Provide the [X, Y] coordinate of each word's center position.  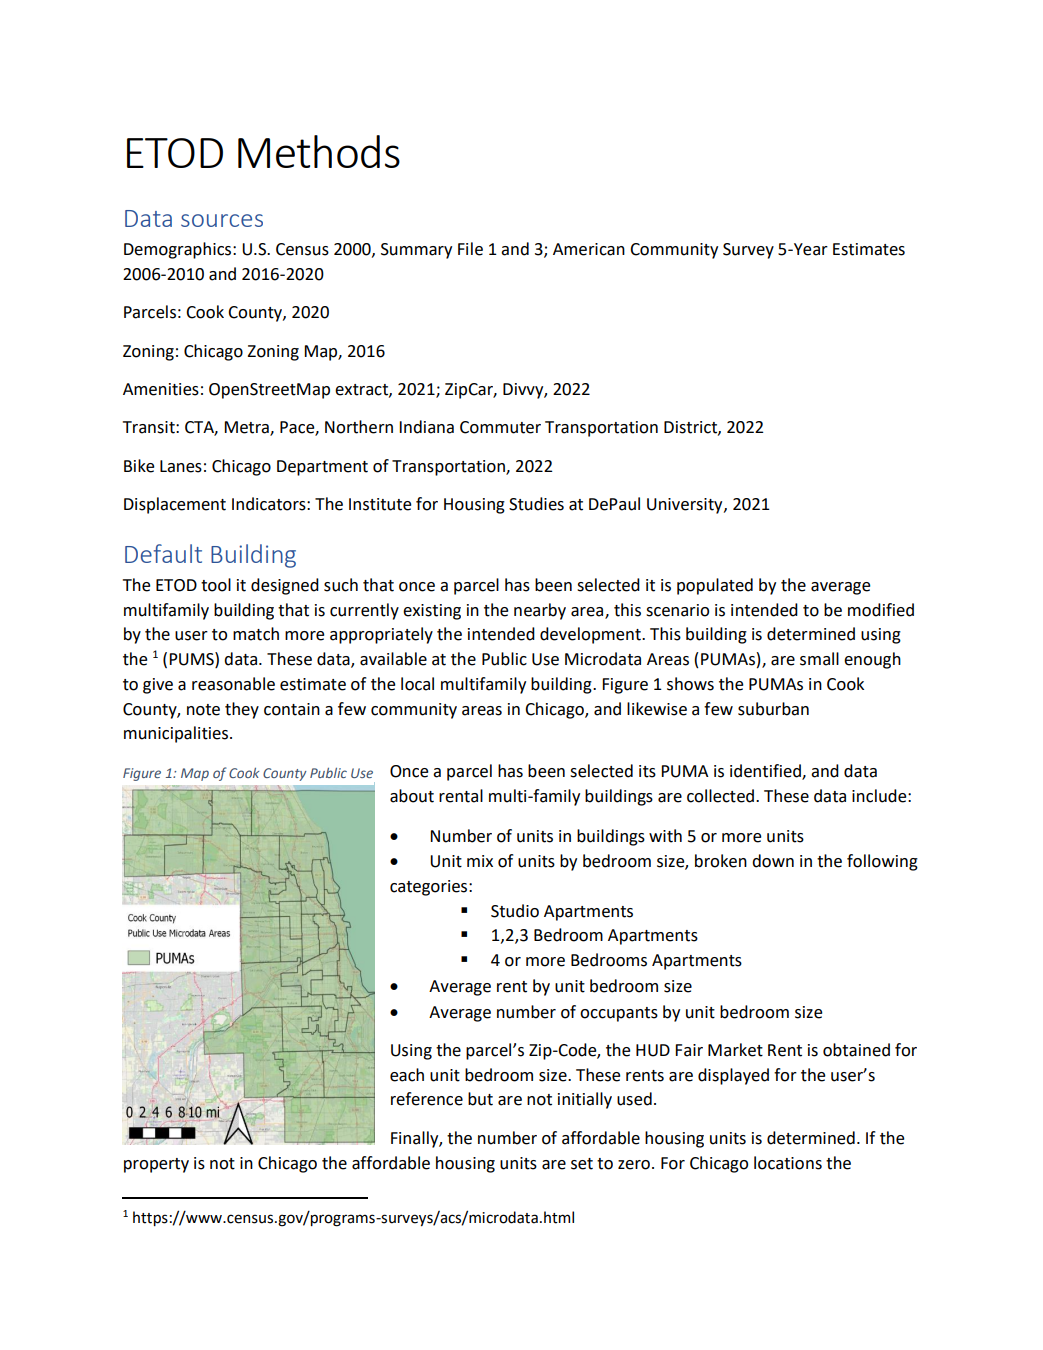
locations [788, 1163]
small [819, 659]
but [480, 1099]
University [686, 506]
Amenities [161, 389]
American [589, 249]
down [773, 861]
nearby [540, 611]
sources [222, 220]
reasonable [233, 684]
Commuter [500, 427]
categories [430, 888]
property [156, 1165]
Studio [515, 911]
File [470, 249]
